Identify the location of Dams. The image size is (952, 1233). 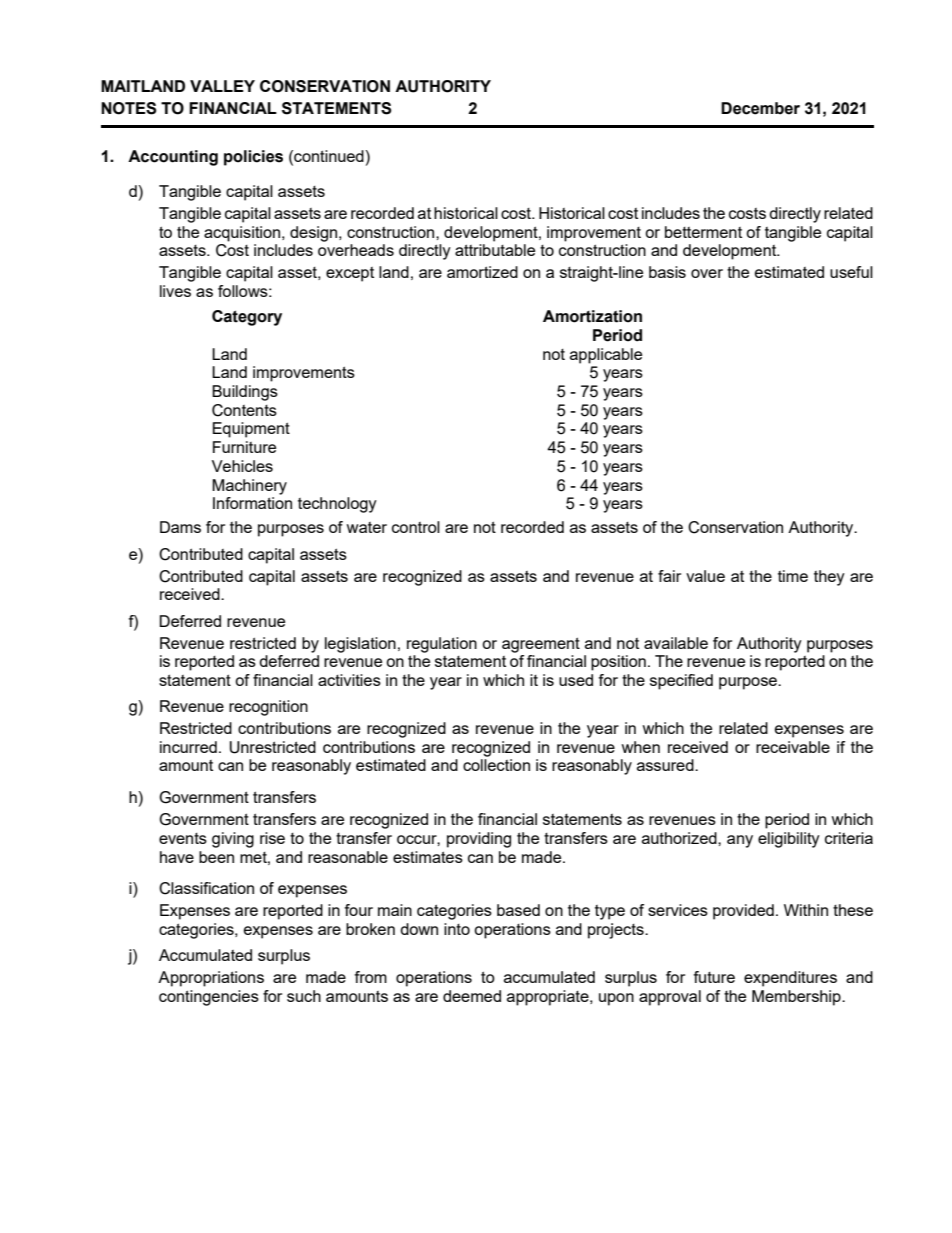
(180, 527).
